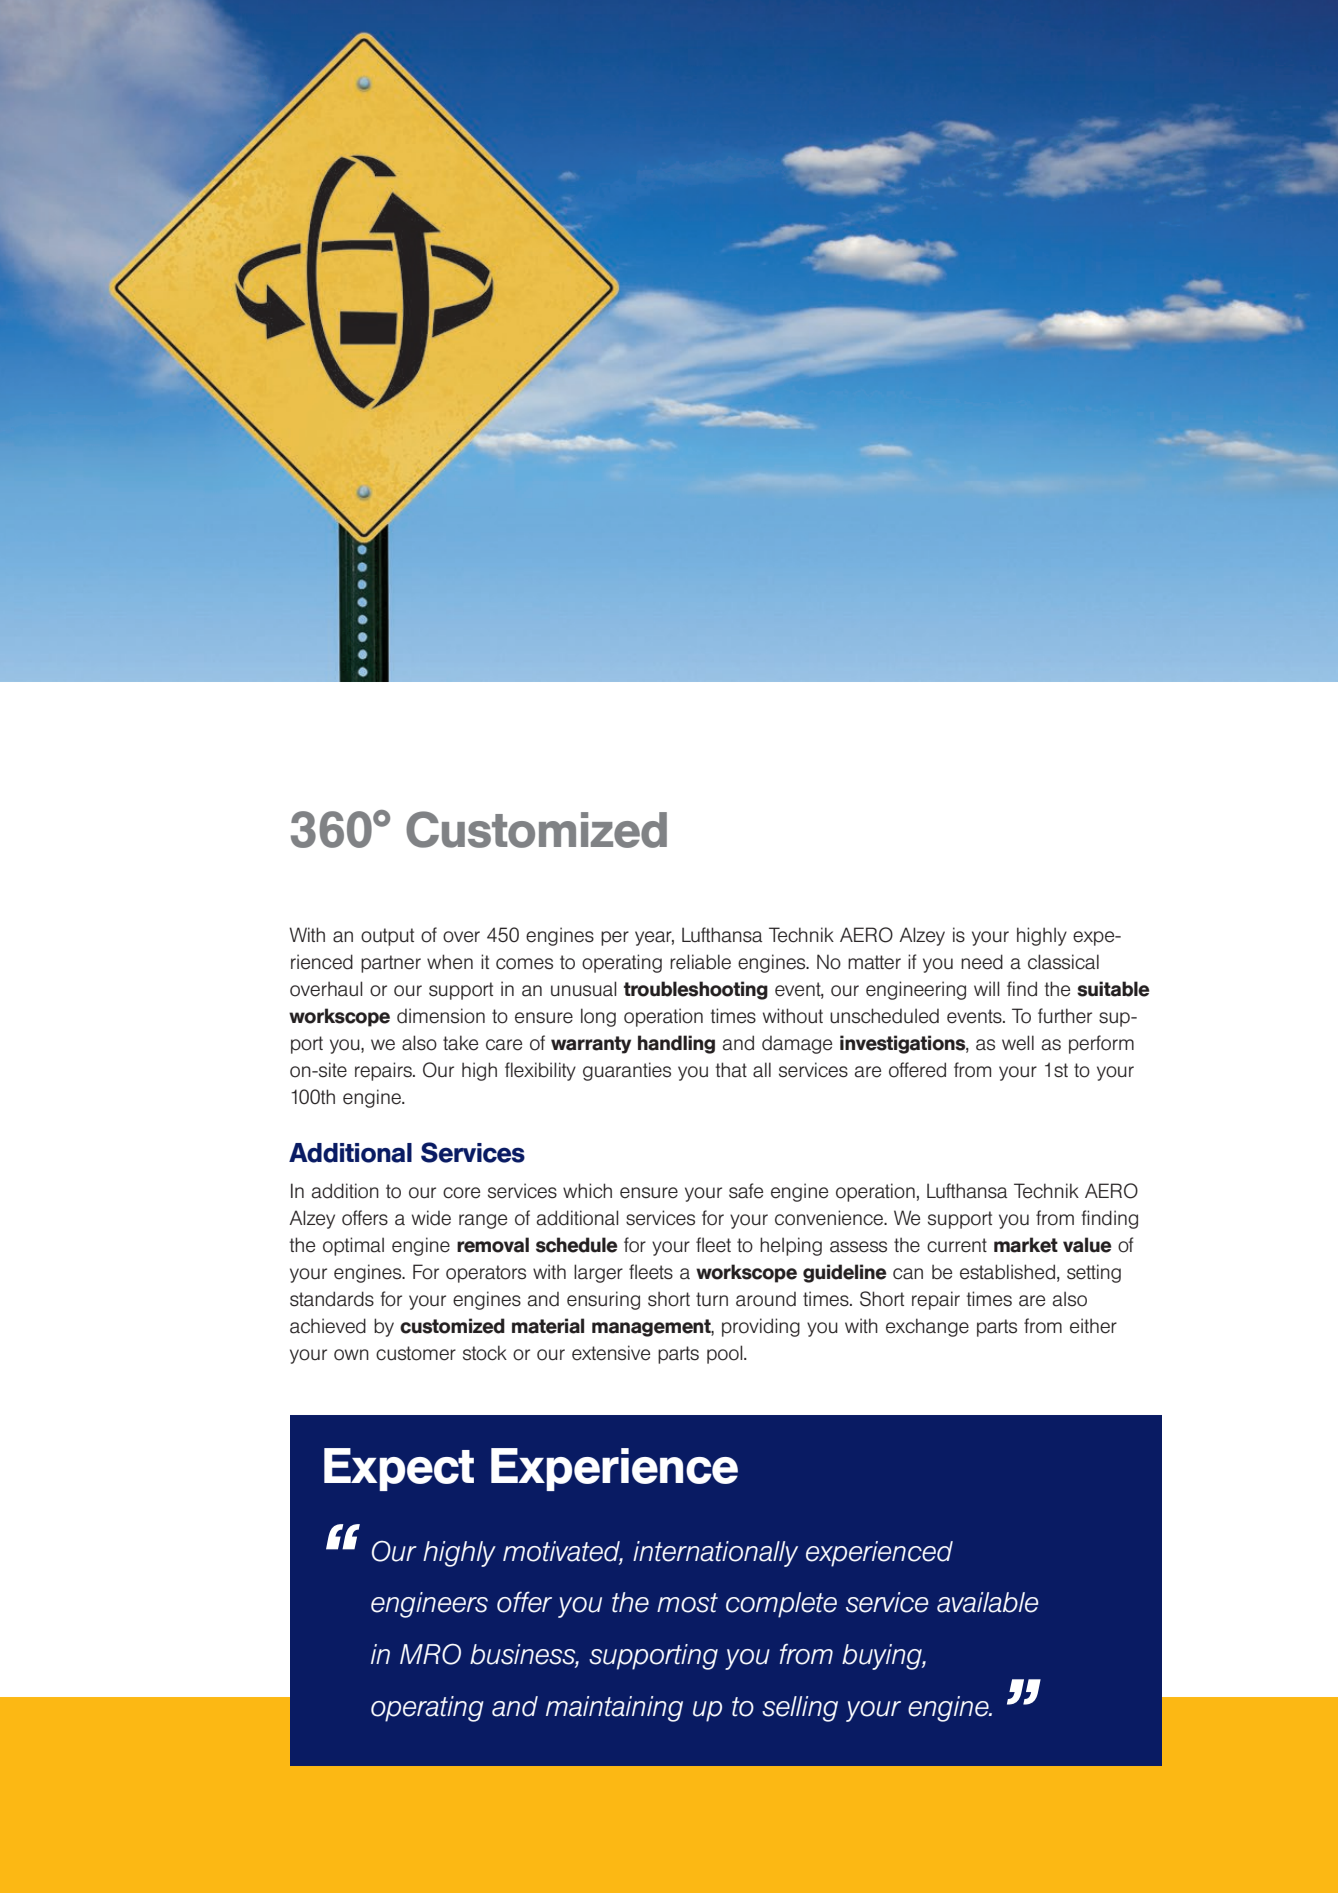 This page has width=1338, height=1893. I want to click on customer, so click(416, 1353).
